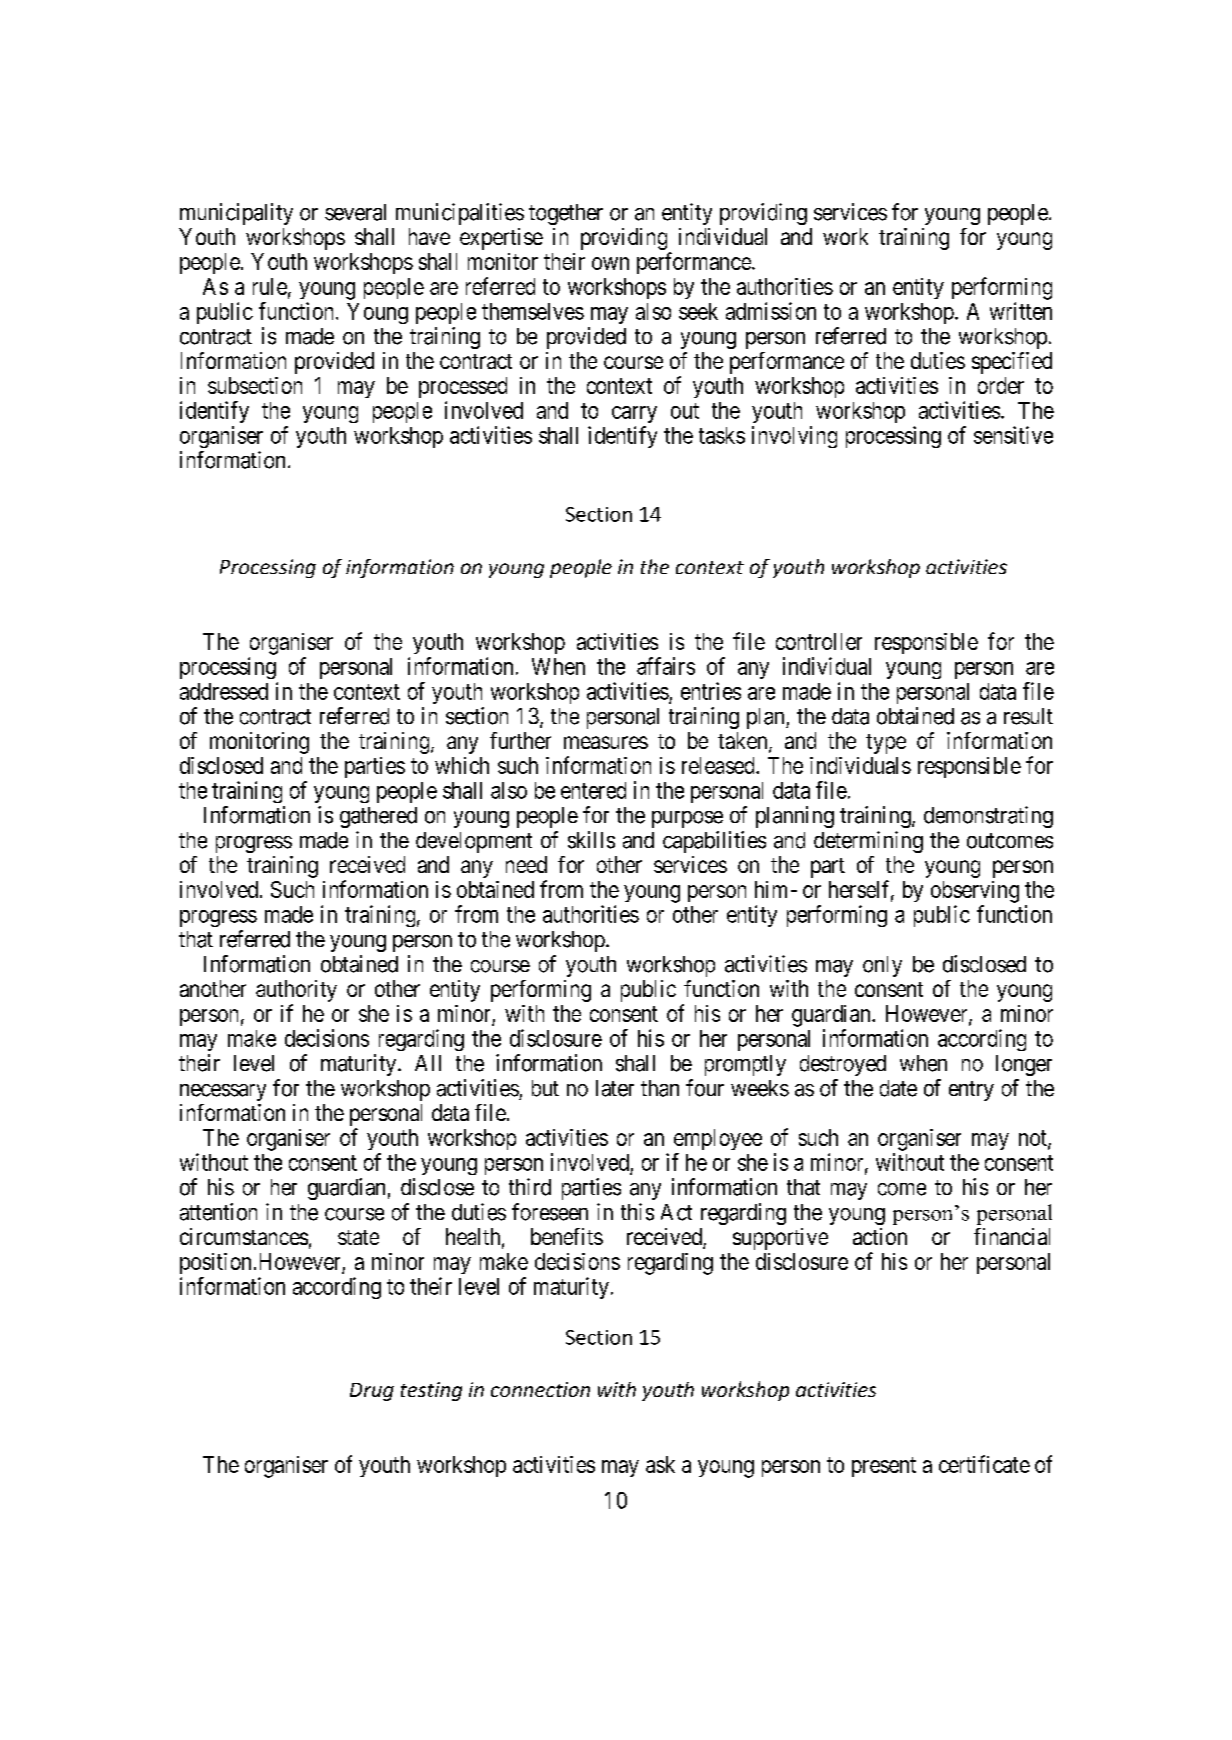 This image has width=1232, height=1740. I want to click on date, so click(898, 1088).
